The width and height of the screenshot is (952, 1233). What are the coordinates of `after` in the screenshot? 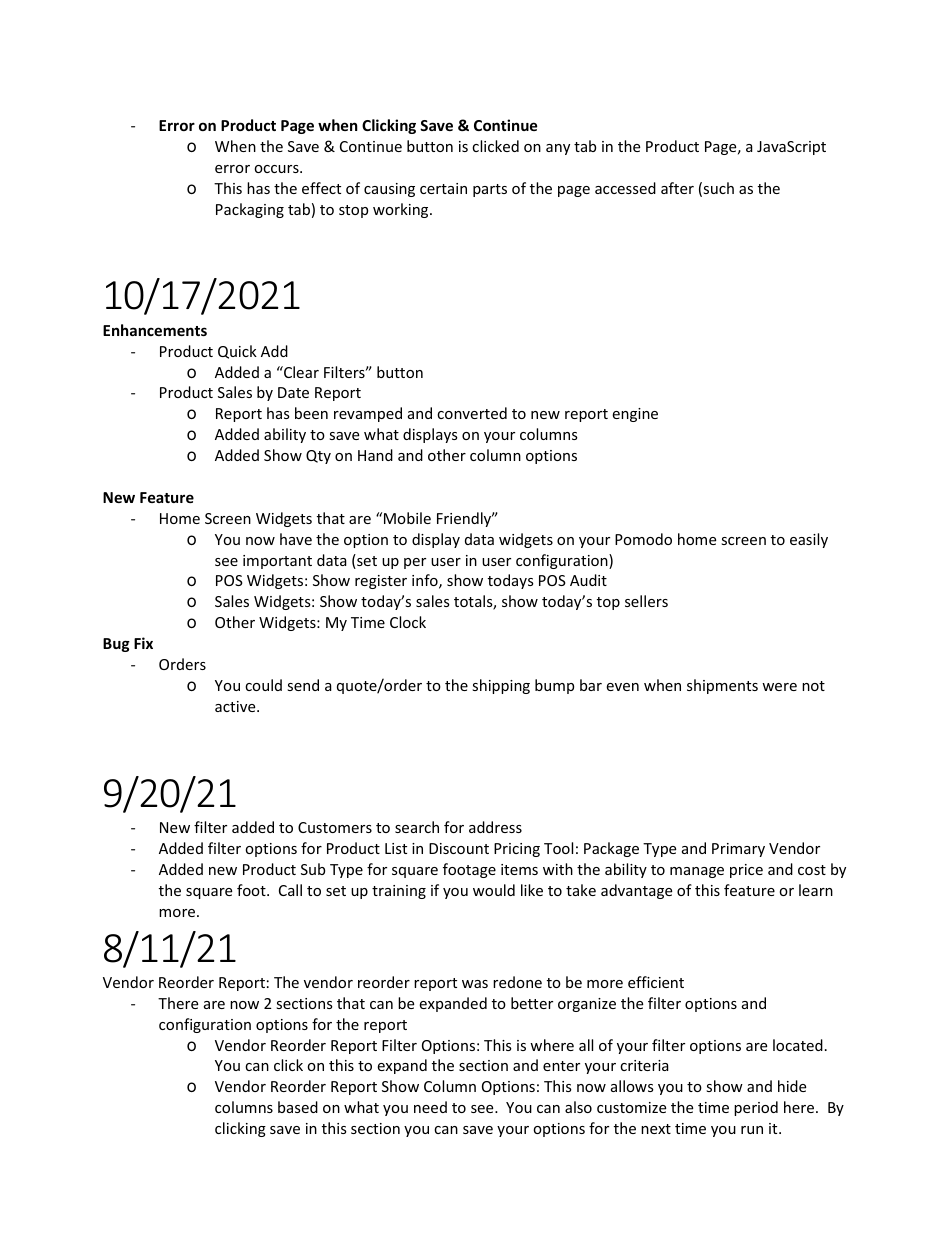 It's located at (677, 188).
